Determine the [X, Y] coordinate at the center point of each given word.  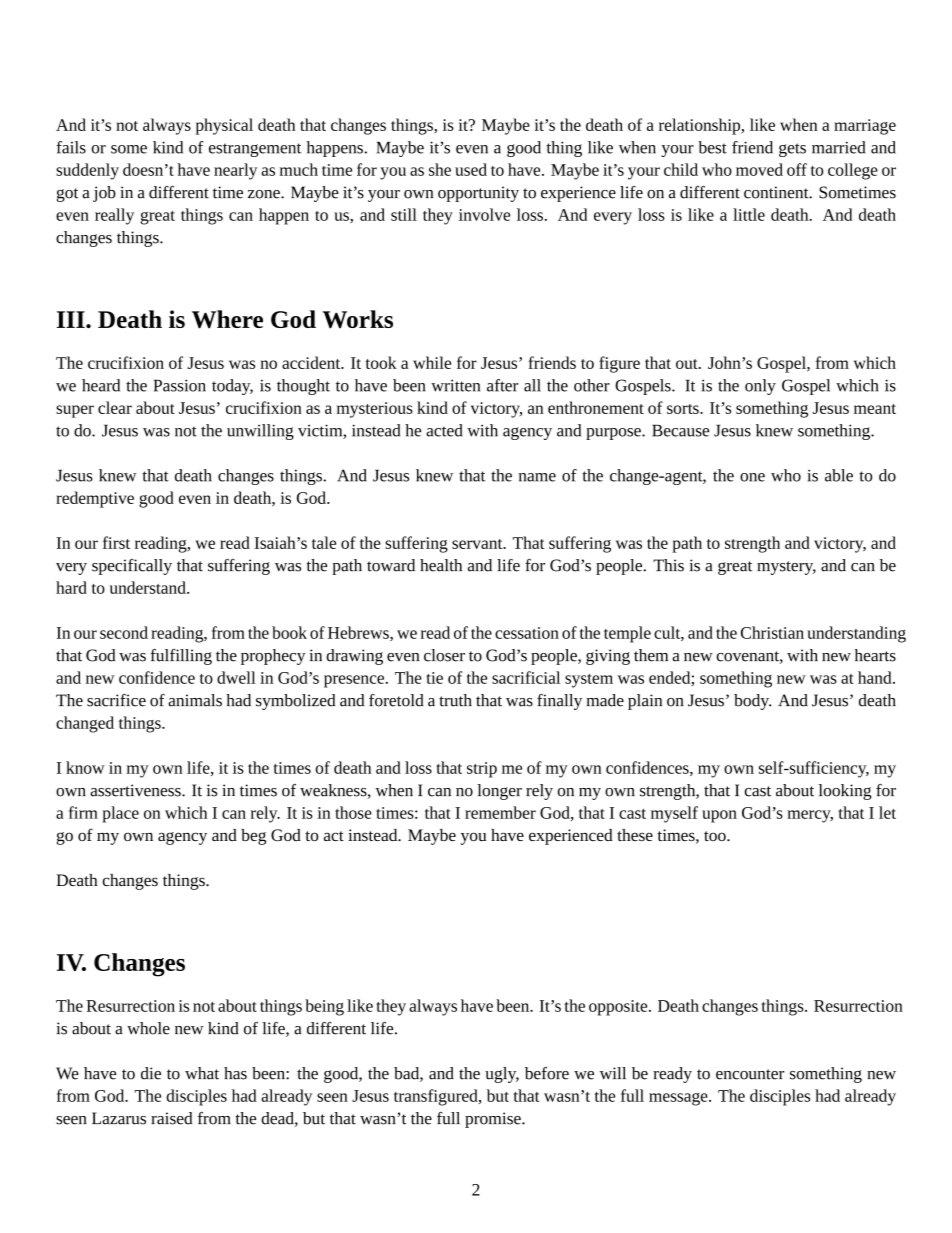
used [471, 169]
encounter [750, 1074]
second [124, 632]
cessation [527, 633]
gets [792, 150]
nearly [235, 171]
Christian [772, 632]
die [151, 1073]
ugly [502, 1075]
